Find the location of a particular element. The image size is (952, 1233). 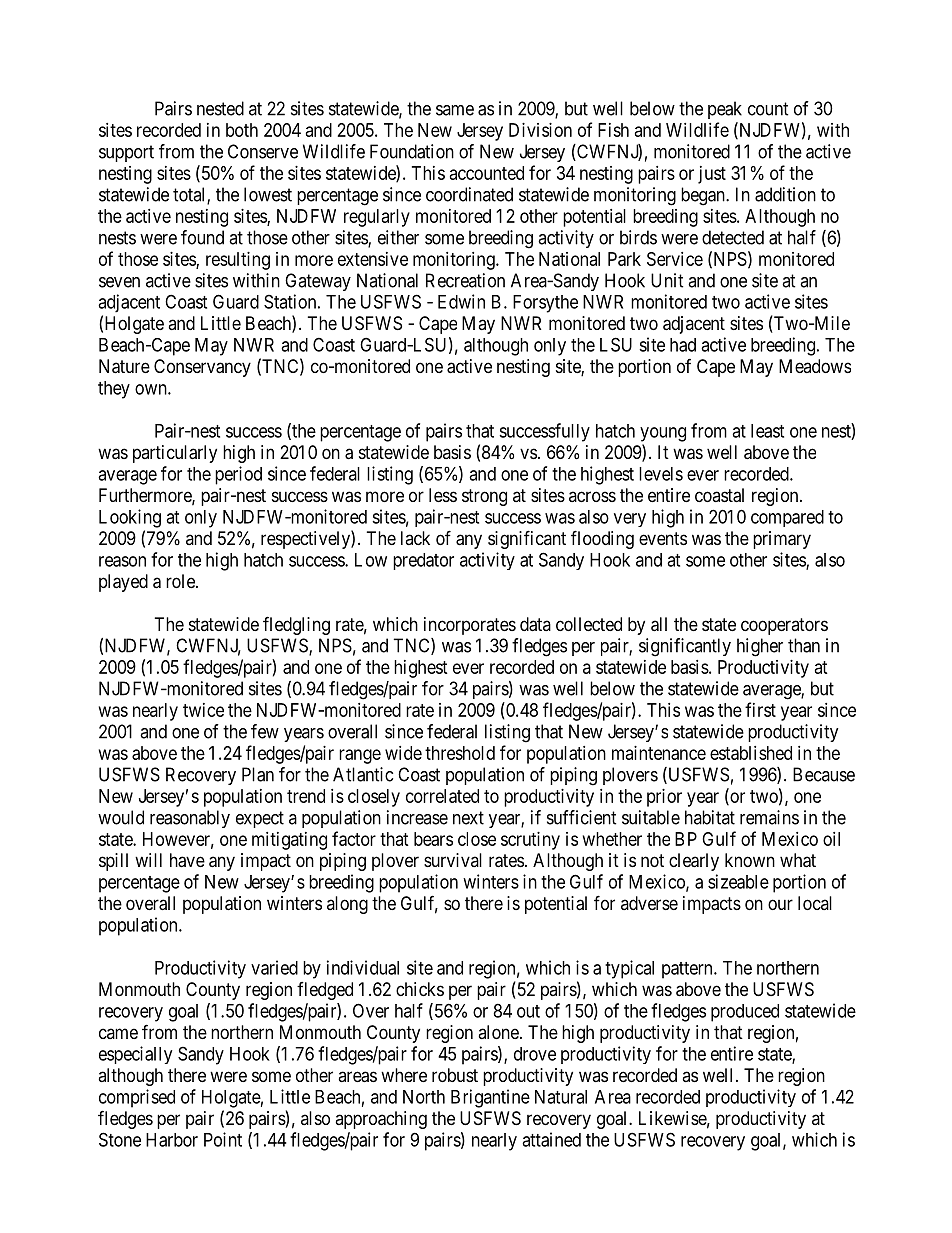

both is located at coordinates (242, 130).
